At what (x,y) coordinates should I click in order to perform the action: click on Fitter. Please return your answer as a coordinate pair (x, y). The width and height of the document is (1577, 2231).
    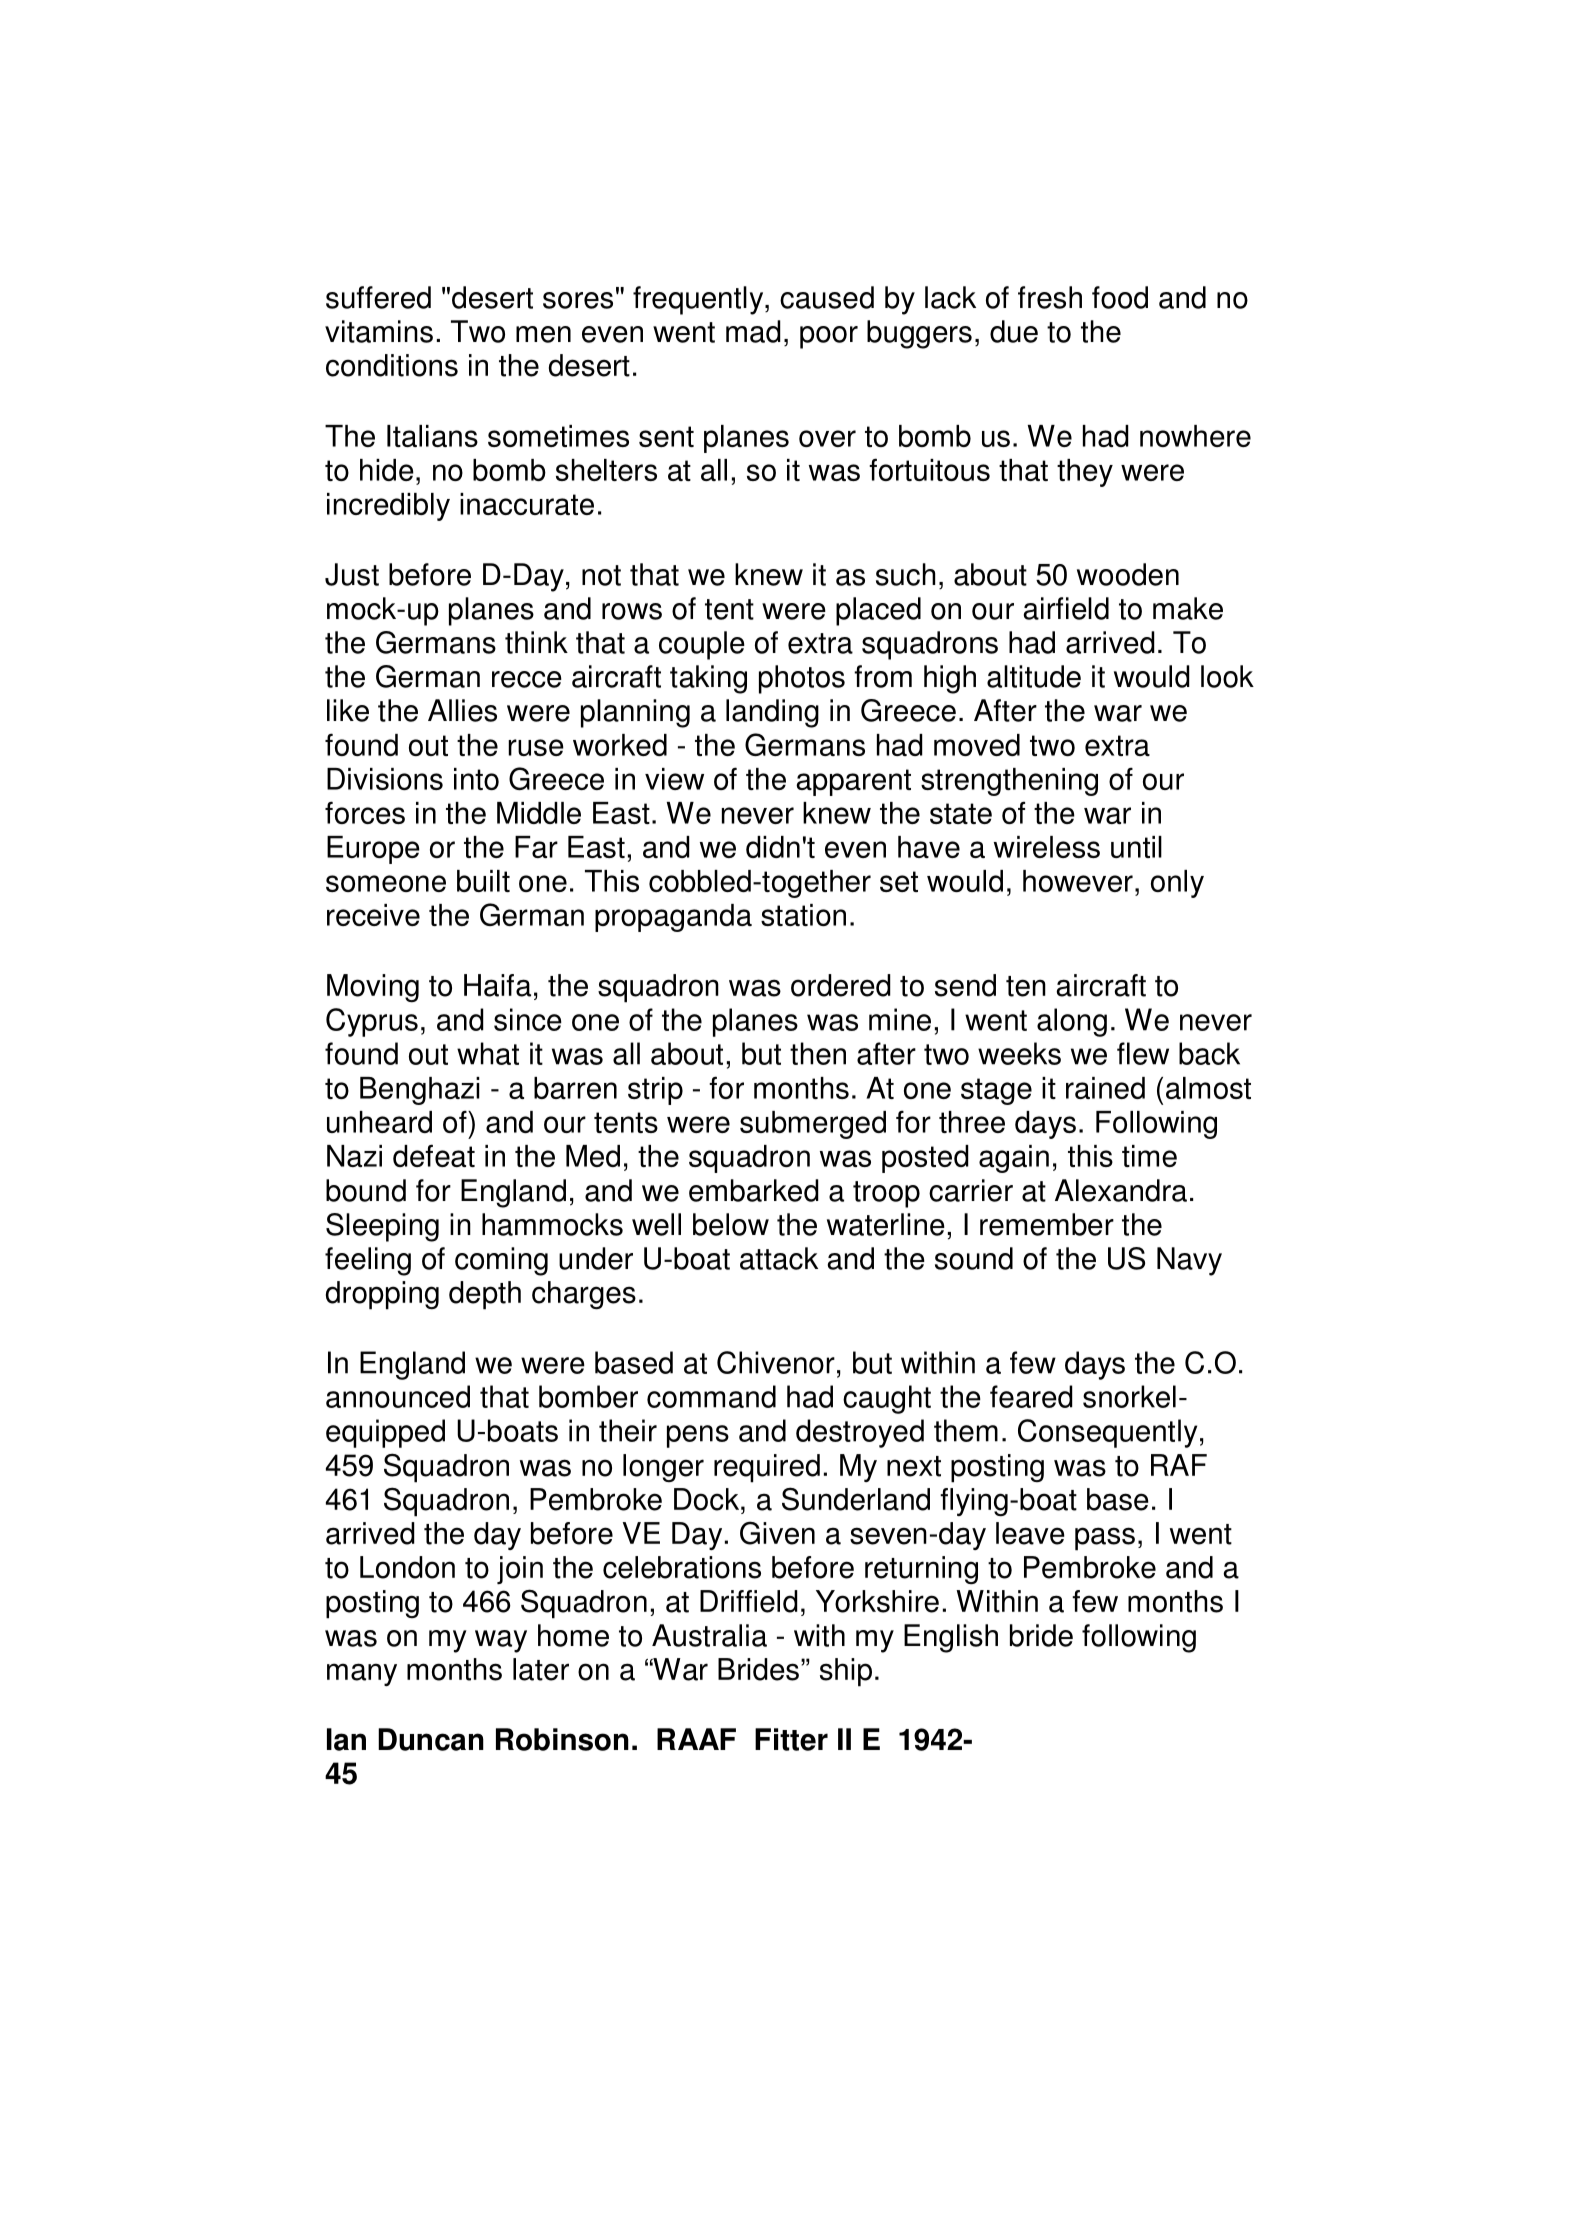
    Looking at the image, I should click on (791, 1739).
